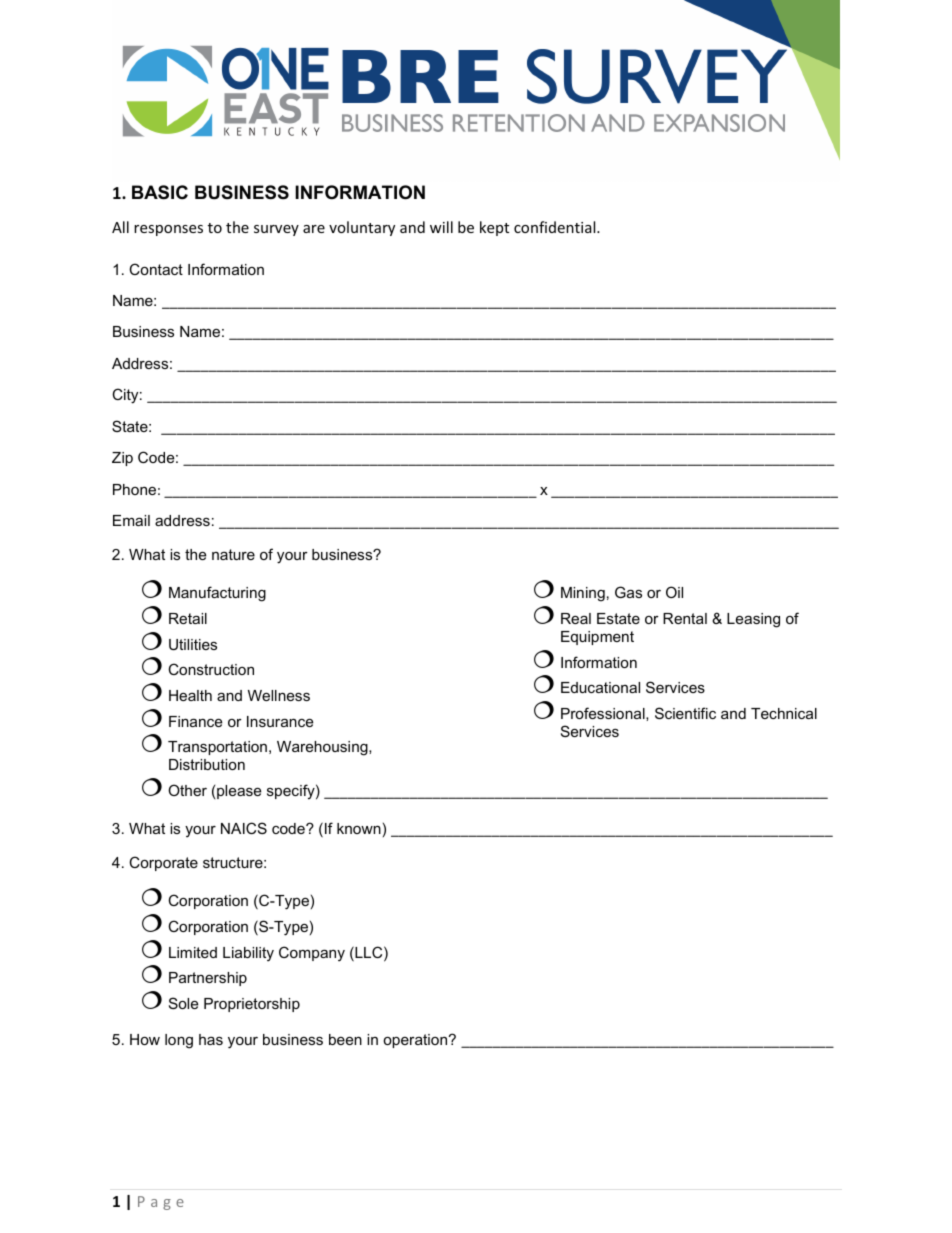 Image resolution: width=952 pixels, height=1233 pixels. What do you see at coordinates (217, 594) in the screenshot?
I see `Manufacturing` at bounding box center [217, 594].
